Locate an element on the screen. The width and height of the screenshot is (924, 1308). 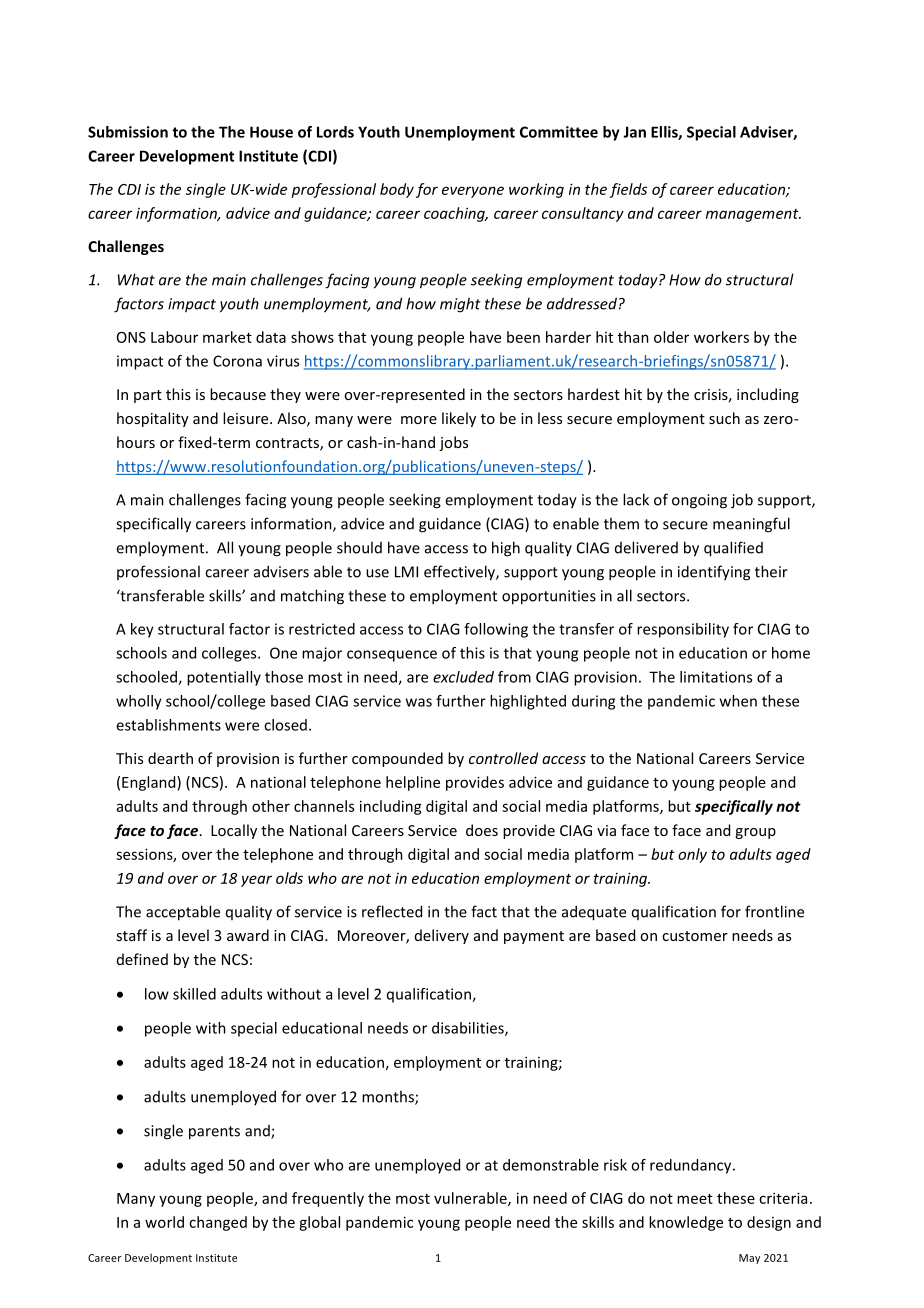
such is located at coordinates (724, 418).
